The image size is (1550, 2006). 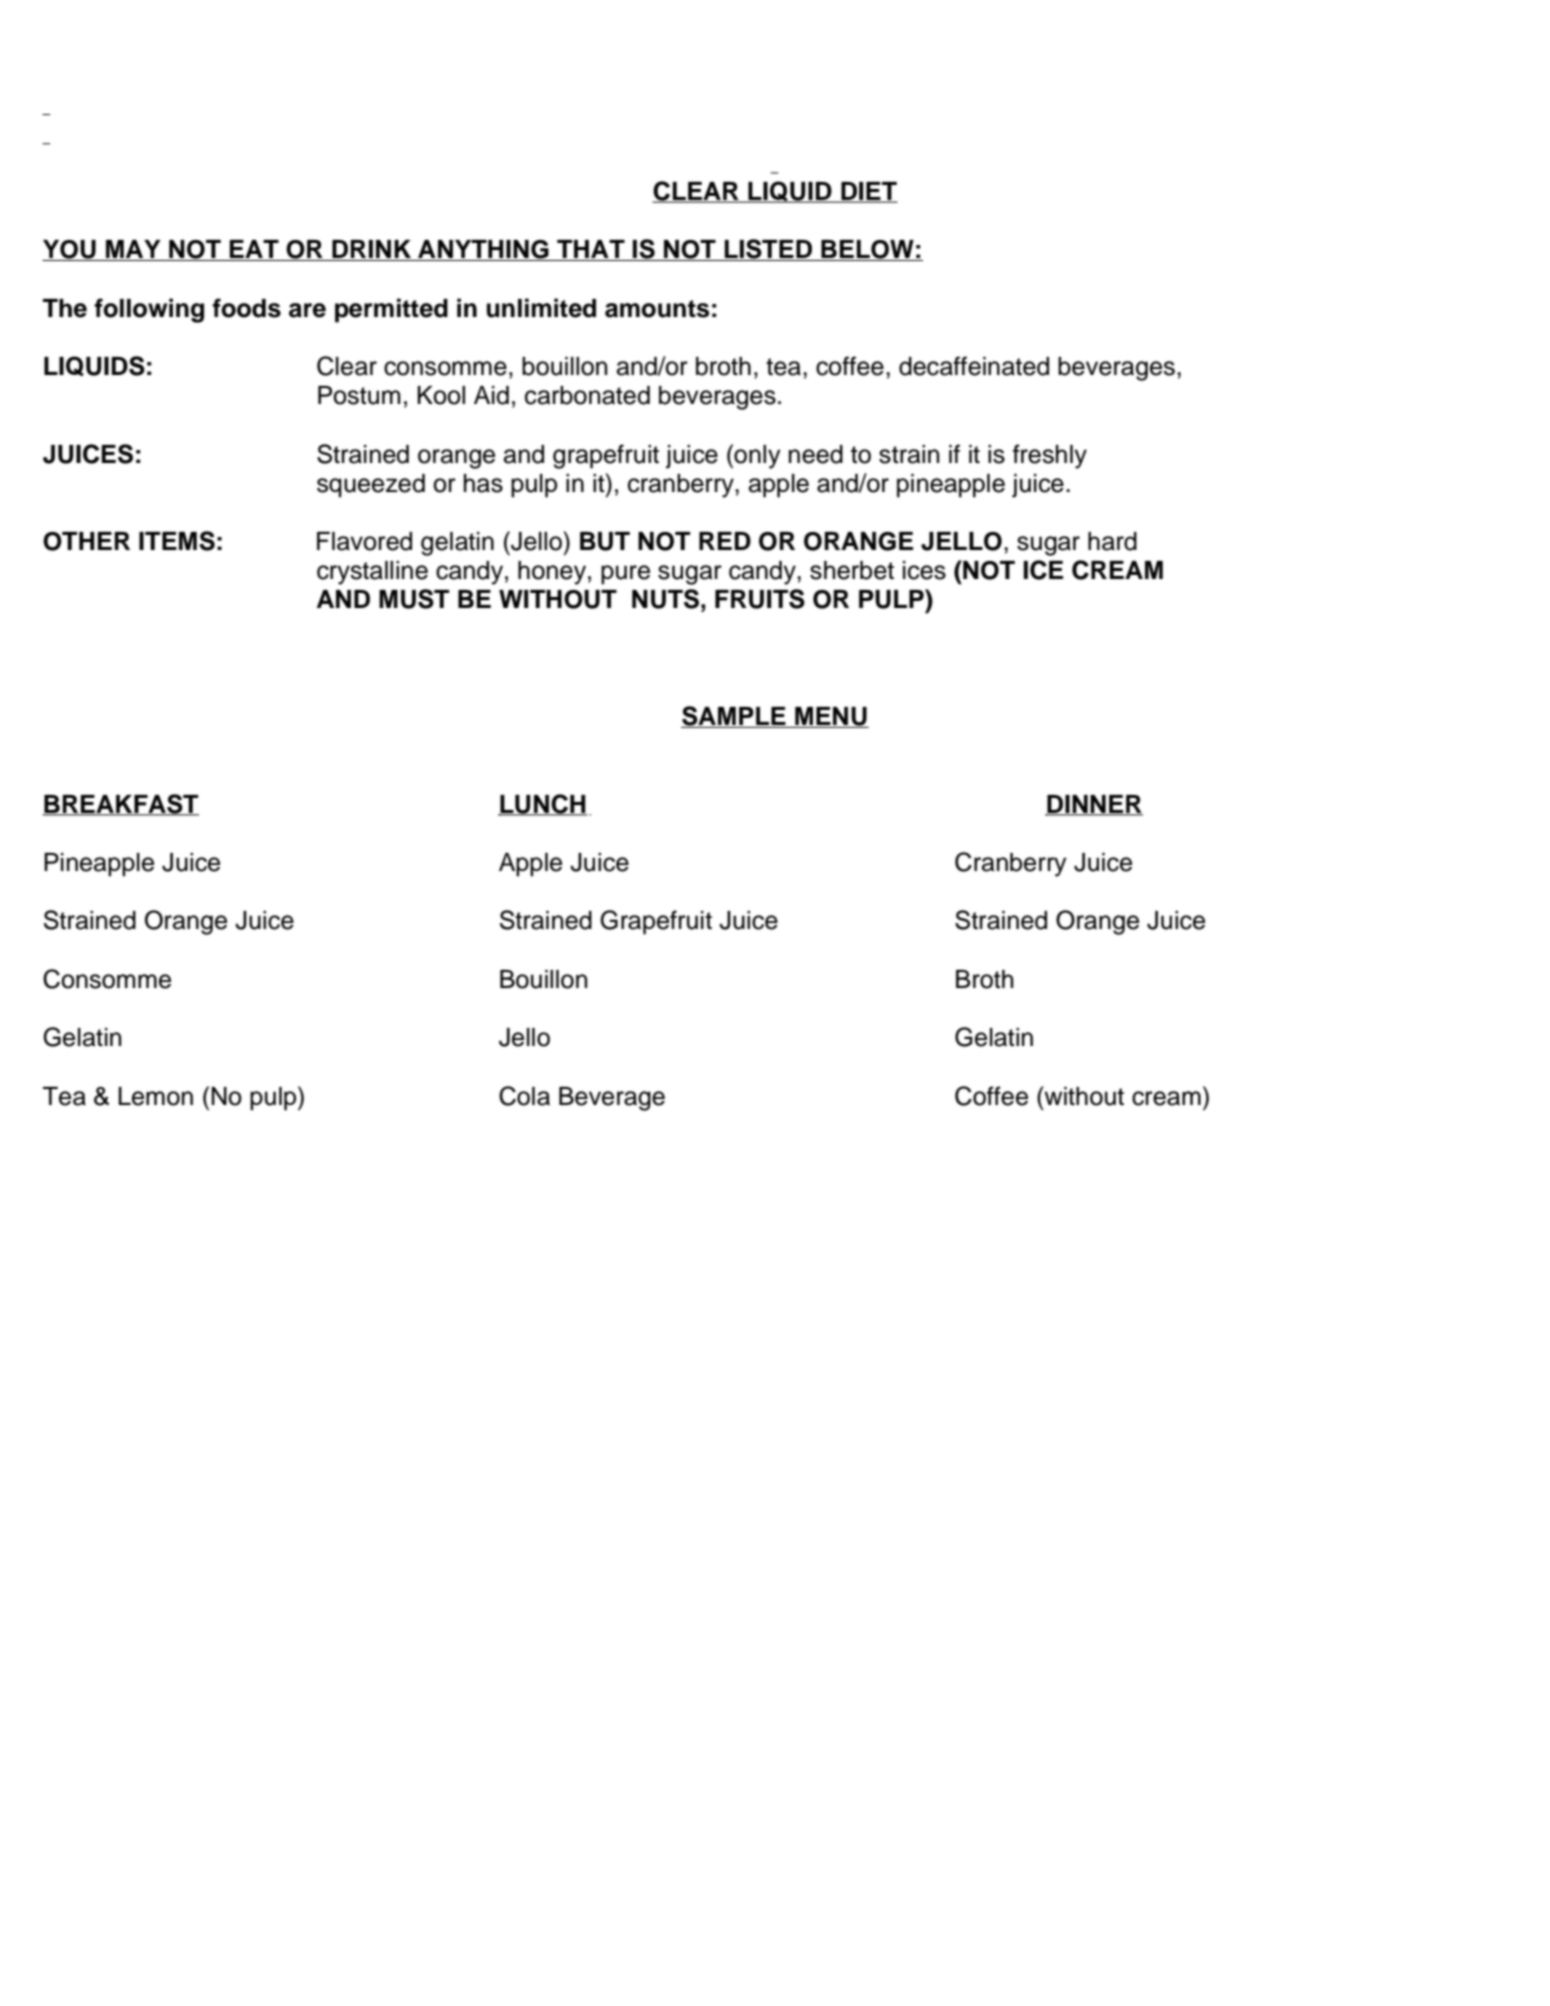 I want to click on Cola, so click(x=524, y=1096).
